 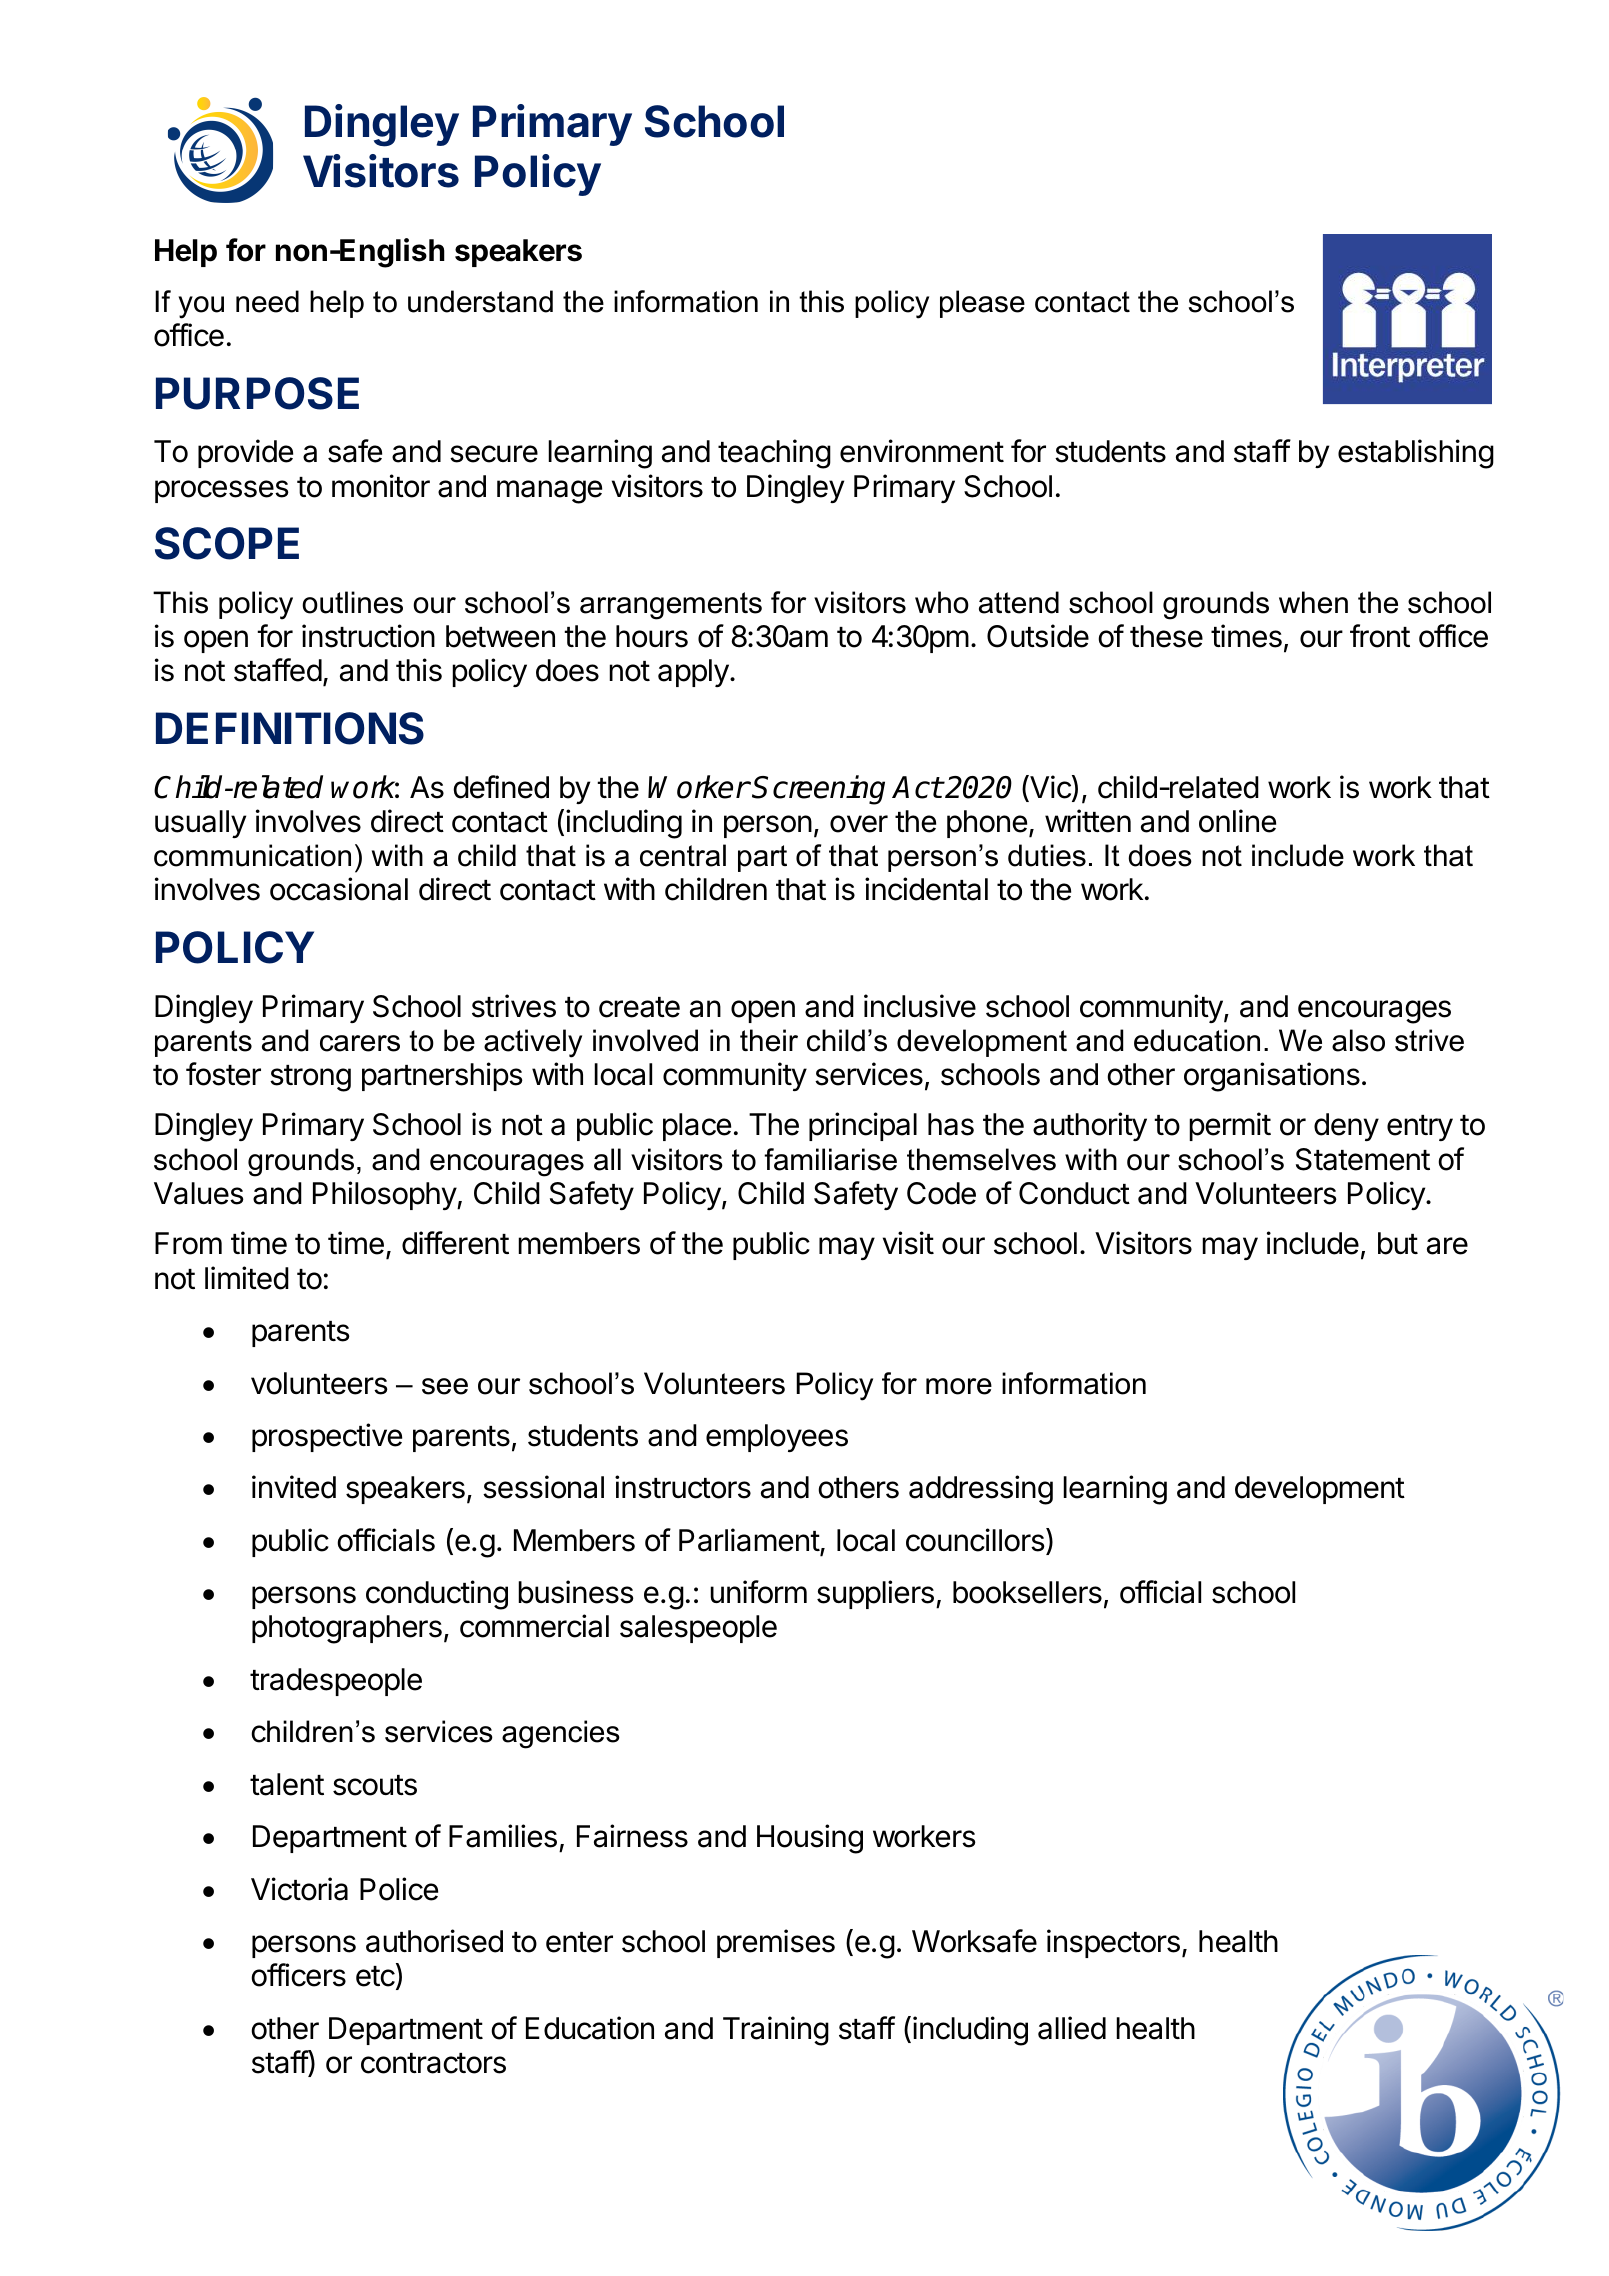 What do you see at coordinates (257, 393) in the document?
I see `PURPOSE` at bounding box center [257, 393].
